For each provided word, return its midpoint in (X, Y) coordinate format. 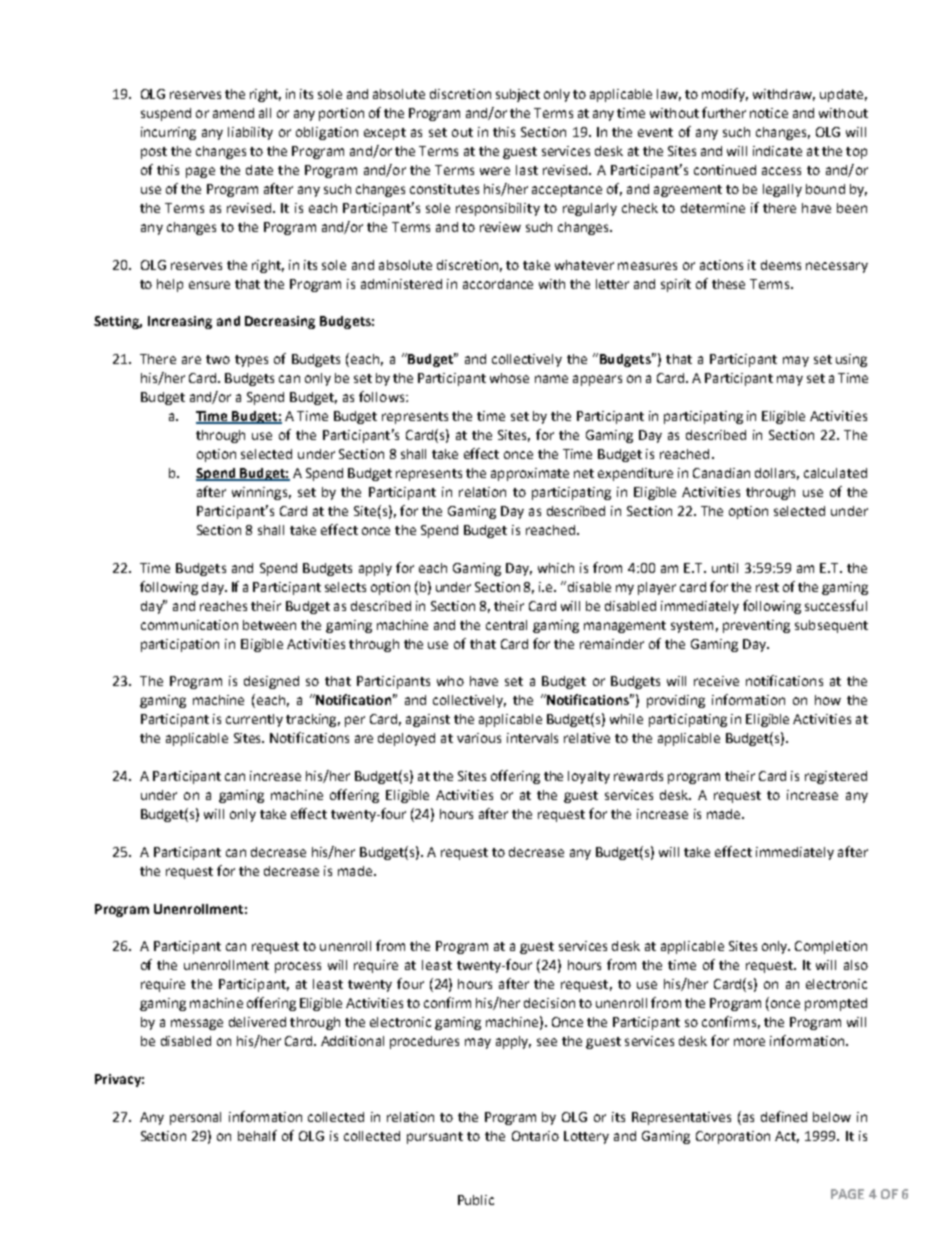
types (251, 361)
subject (518, 95)
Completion (831, 947)
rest (767, 587)
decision (549, 1003)
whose (509, 378)
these (728, 284)
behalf (257, 1135)
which (556, 568)
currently (254, 720)
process (298, 967)
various (479, 738)
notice (769, 113)
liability (250, 133)
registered (836, 777)
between (269, 625)
